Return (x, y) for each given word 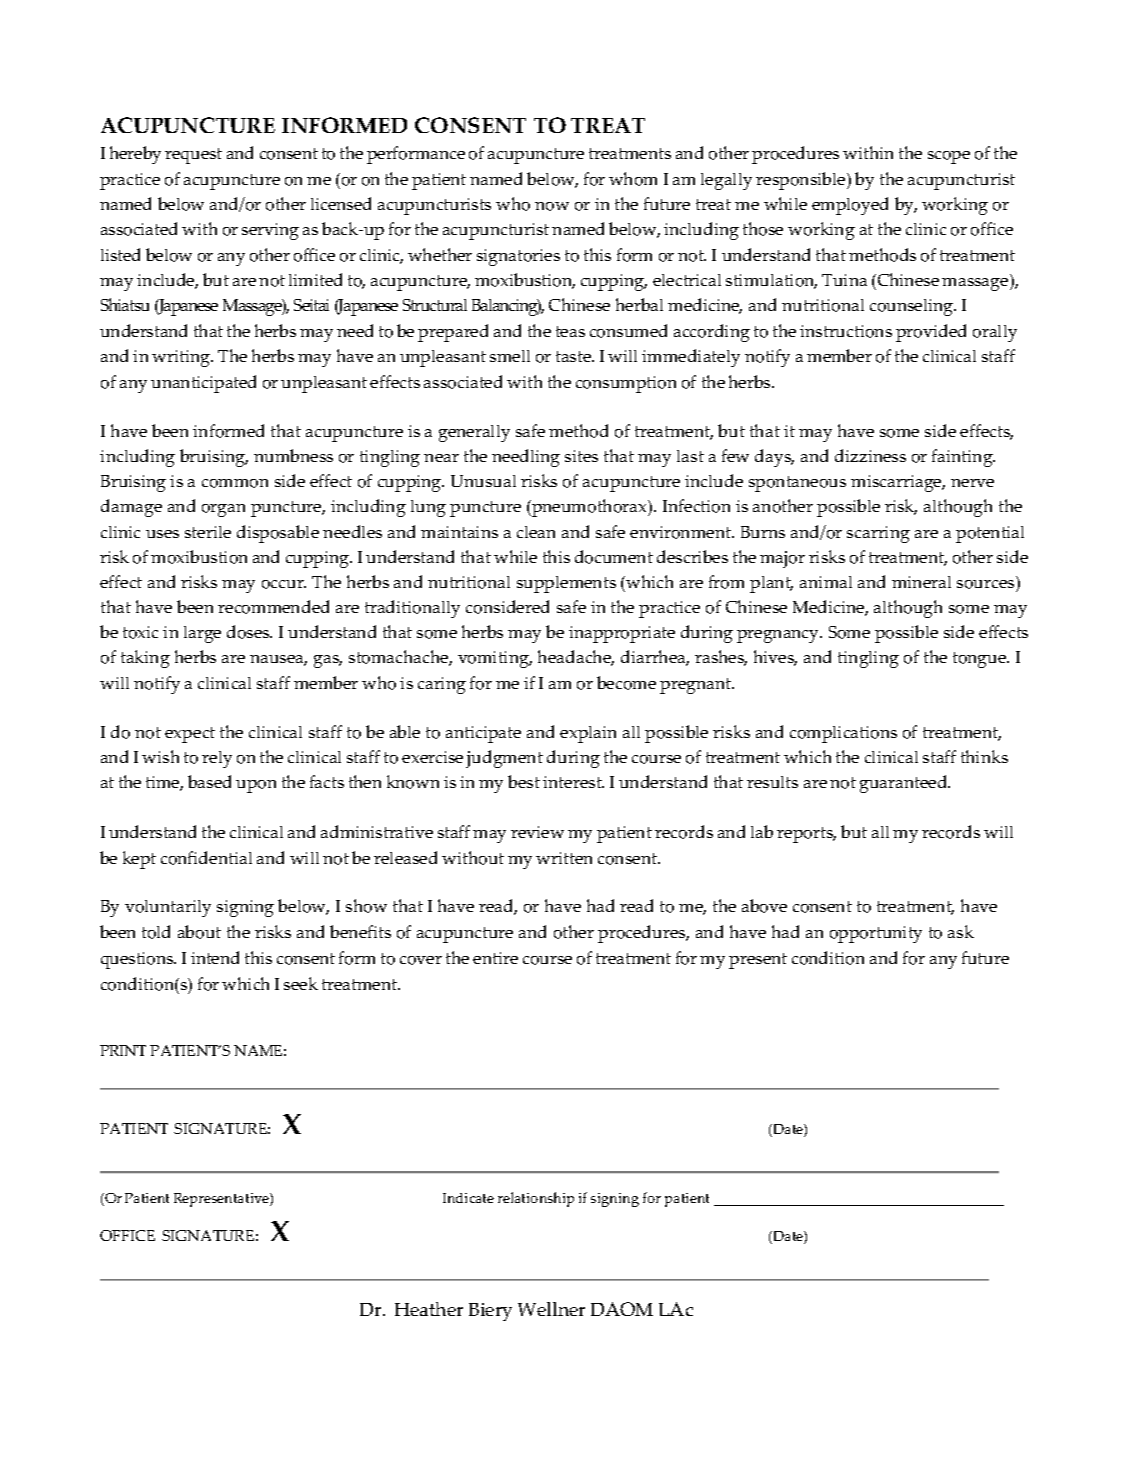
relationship (536, 1199)
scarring (878, 534)
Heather (429, 1309)
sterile (208, 532)
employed (850, 206)
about (199, 932)
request (193, 156)
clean (536, 532)
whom (633, 179)
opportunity (876, 934)
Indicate (468, 1198)
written (564, 858)
